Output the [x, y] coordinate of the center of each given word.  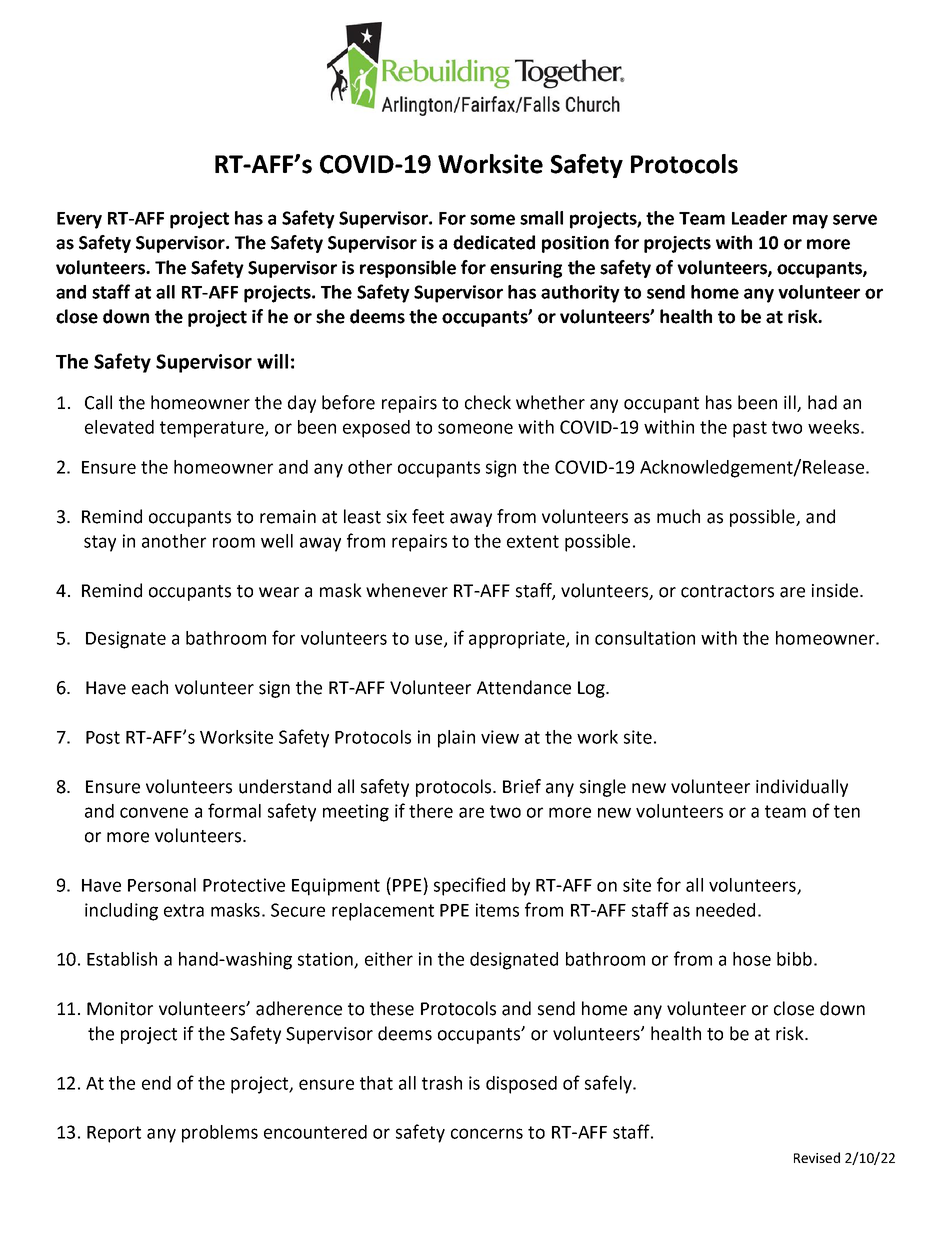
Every [79, 220]
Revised [817, 1157]
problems [220, 1134]
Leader [759, 218]
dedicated [494, 242]
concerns [487, 1133]
